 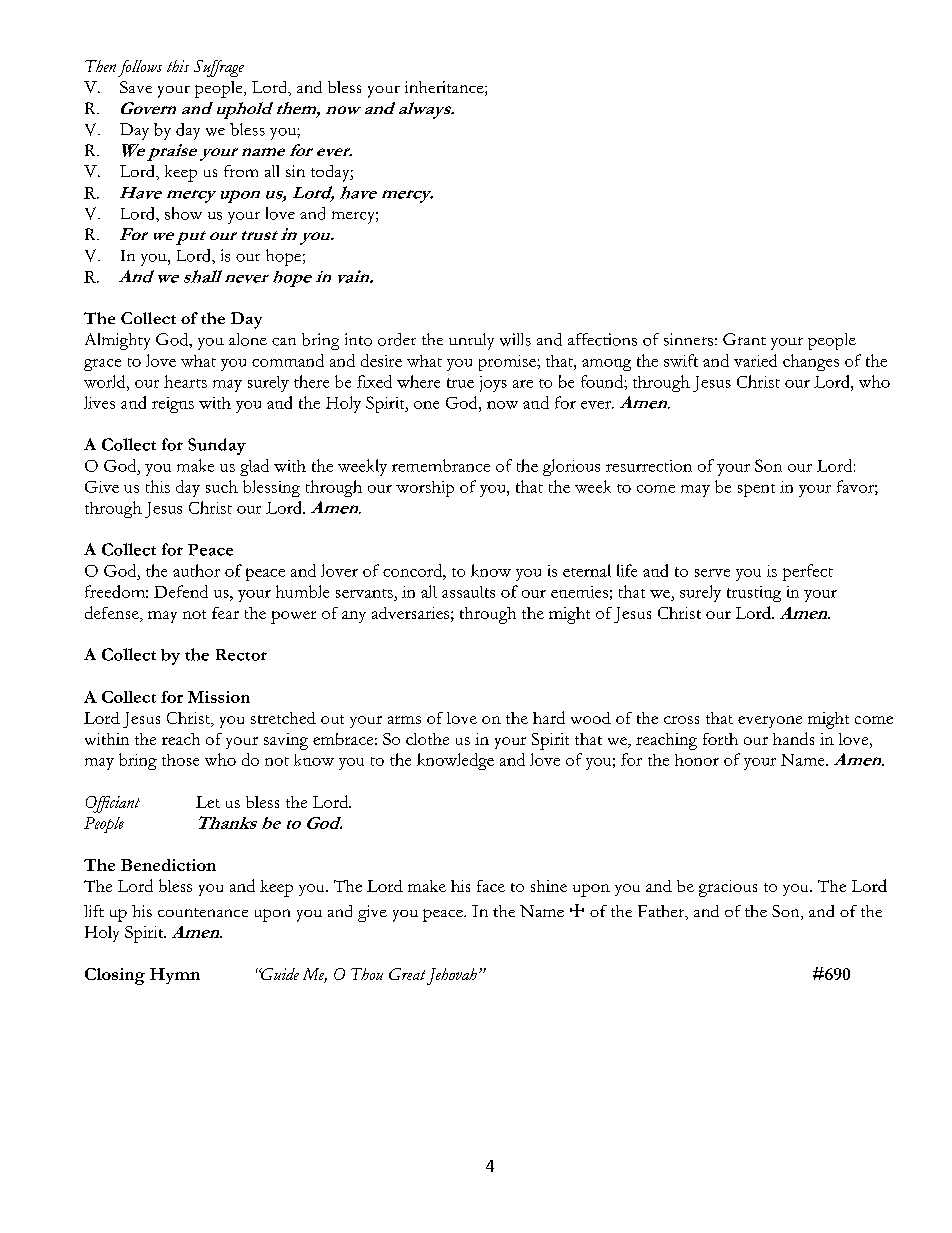 What do you see at coordinates (452, 976) in the screenshot?
I see `Jehovah` at bounding box center [452, 976].
